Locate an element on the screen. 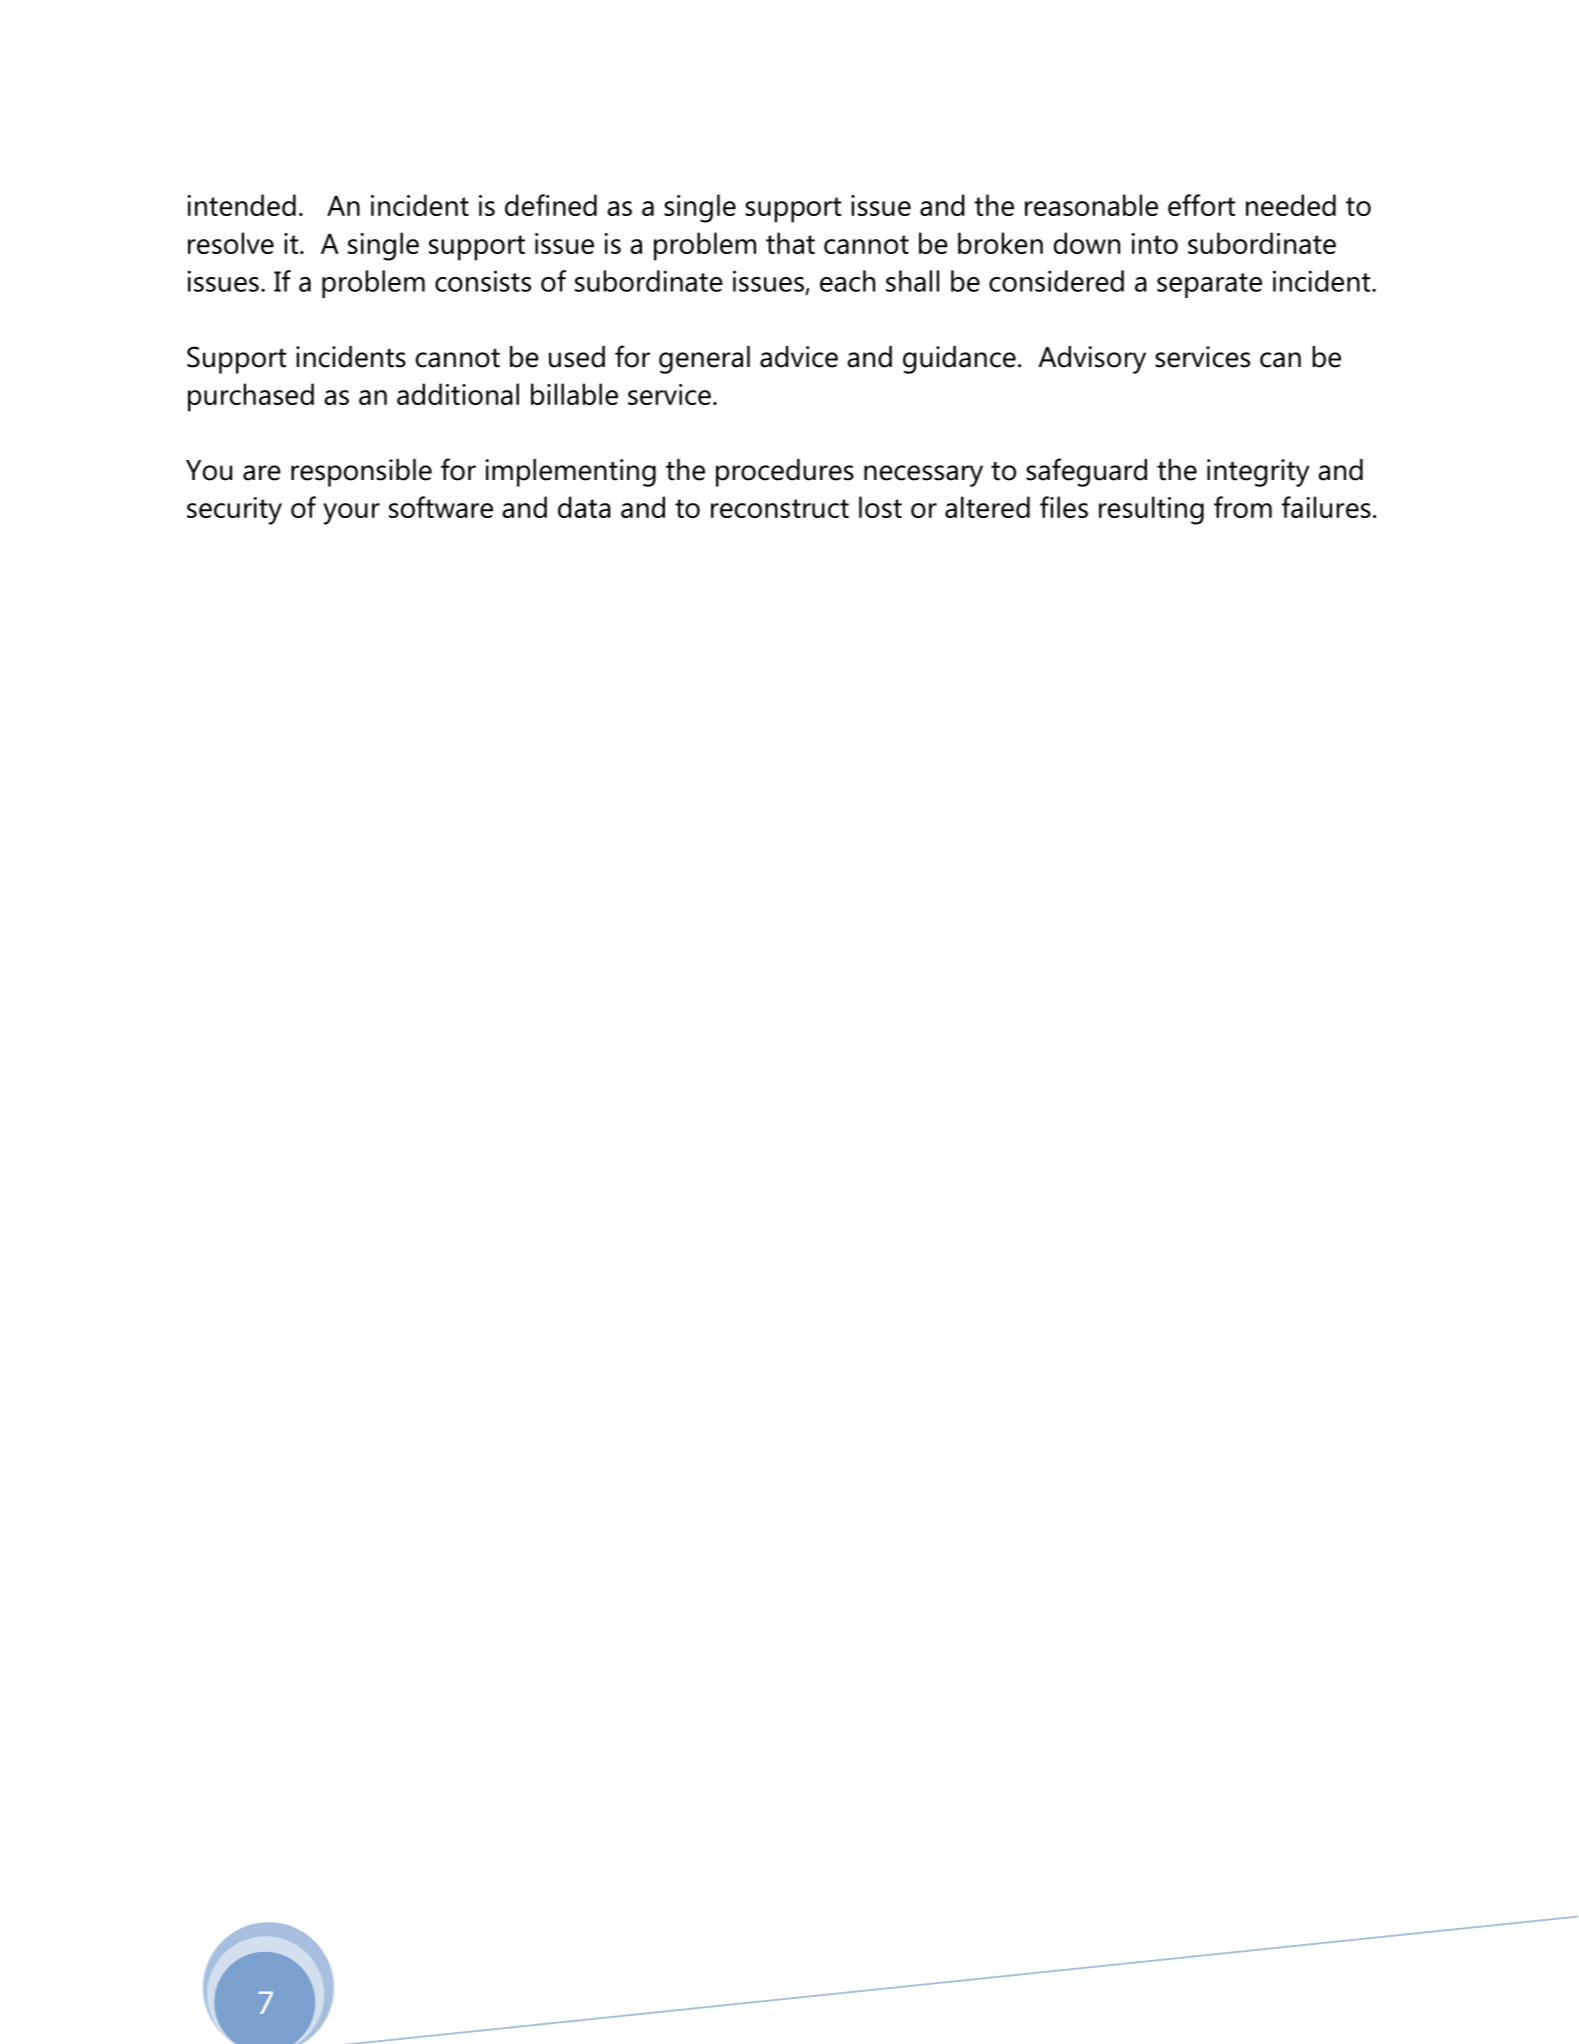 This screenshot has width=1579, height=2044. used is located at coordinates (577, 357).
